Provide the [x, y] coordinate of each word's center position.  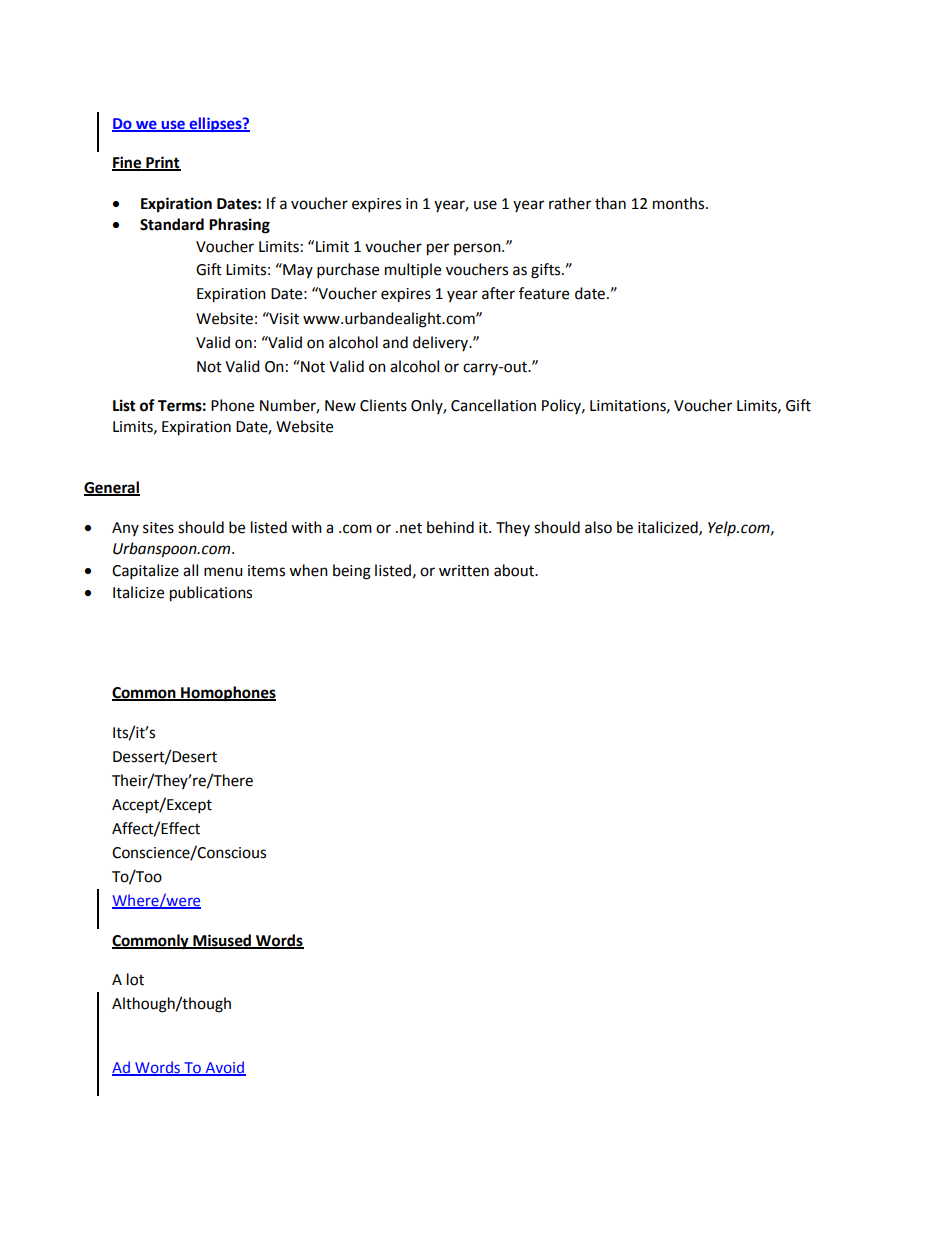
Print [162, 163]
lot [135, 979]
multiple [413, 270]
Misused [222, 941]
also [598, 527]
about [515, 570]
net [411, 528]
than [610, 203]
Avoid [224, 1068]
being [352, 572]
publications [211, 594]
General [112, 488]
